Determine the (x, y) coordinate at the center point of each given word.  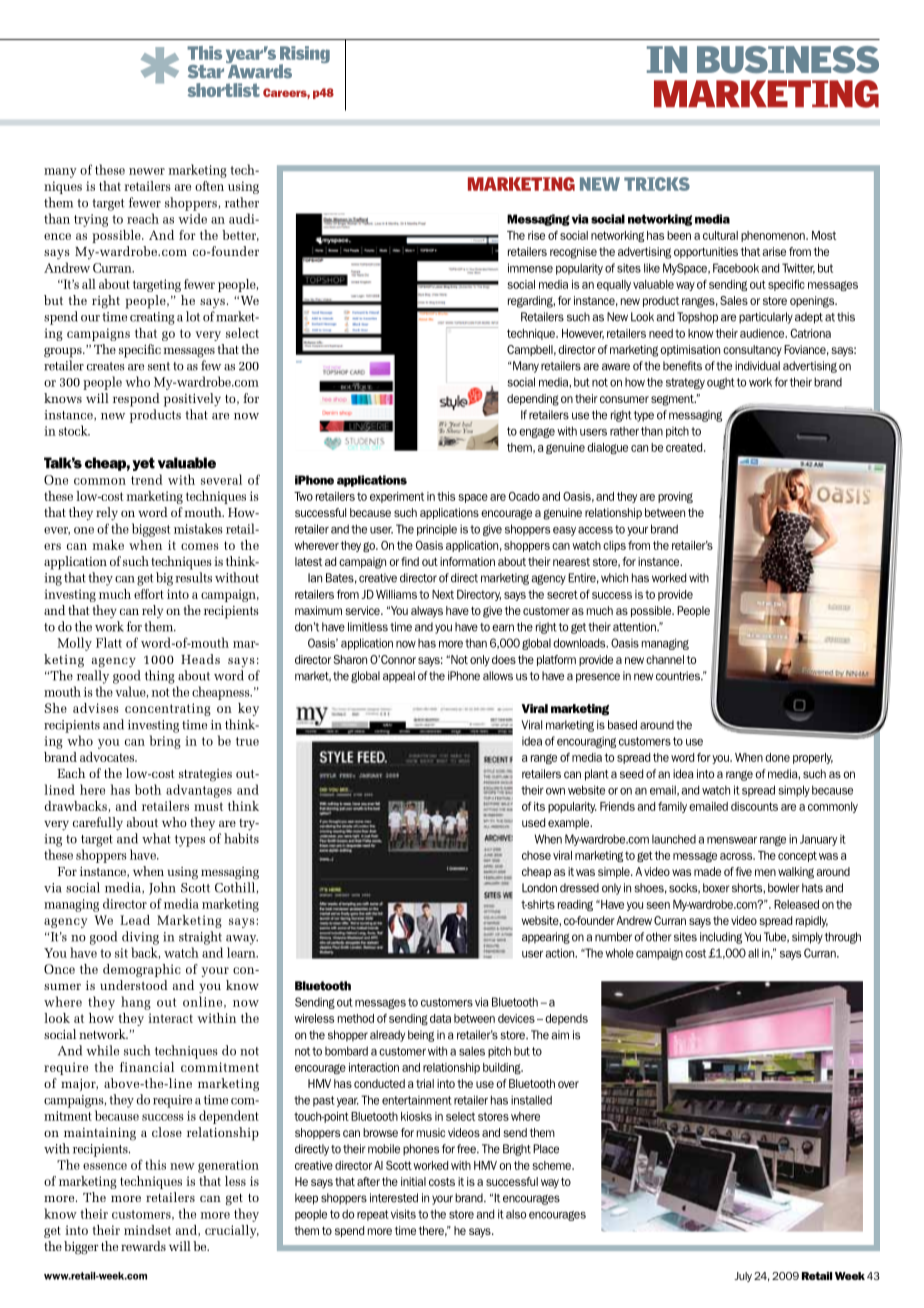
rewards (143, 1246)
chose (536, 855)
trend (147, 479)
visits (403, 1214)
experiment (397, 497)
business (788, 60)
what (156, 838)
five (743, 871)
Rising (304, 56)
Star (206, 72)
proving (675, 497)
